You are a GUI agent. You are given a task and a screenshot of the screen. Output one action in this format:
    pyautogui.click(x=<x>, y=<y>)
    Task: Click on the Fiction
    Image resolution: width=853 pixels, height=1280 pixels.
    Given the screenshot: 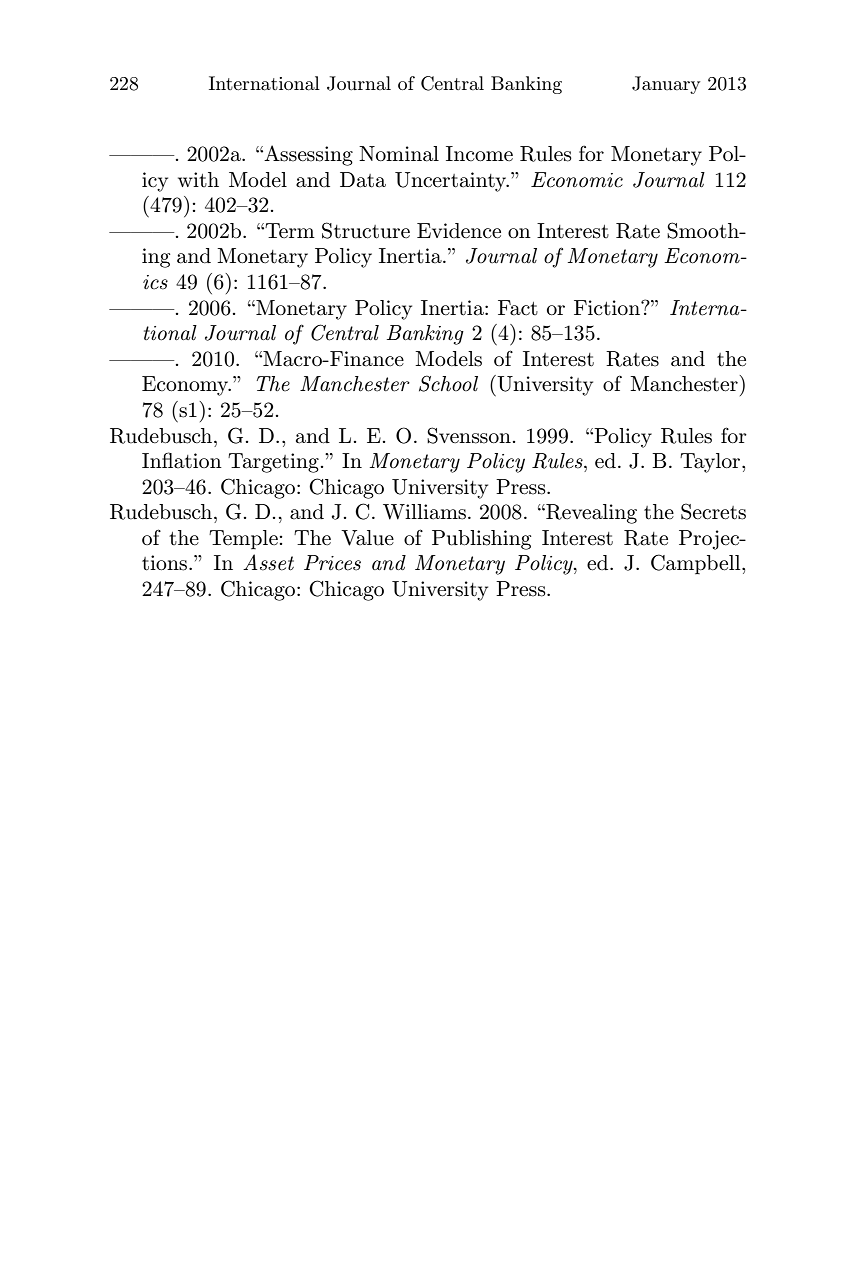 What is the action you would take?
    pyautogui.click(x=608, y=307)
